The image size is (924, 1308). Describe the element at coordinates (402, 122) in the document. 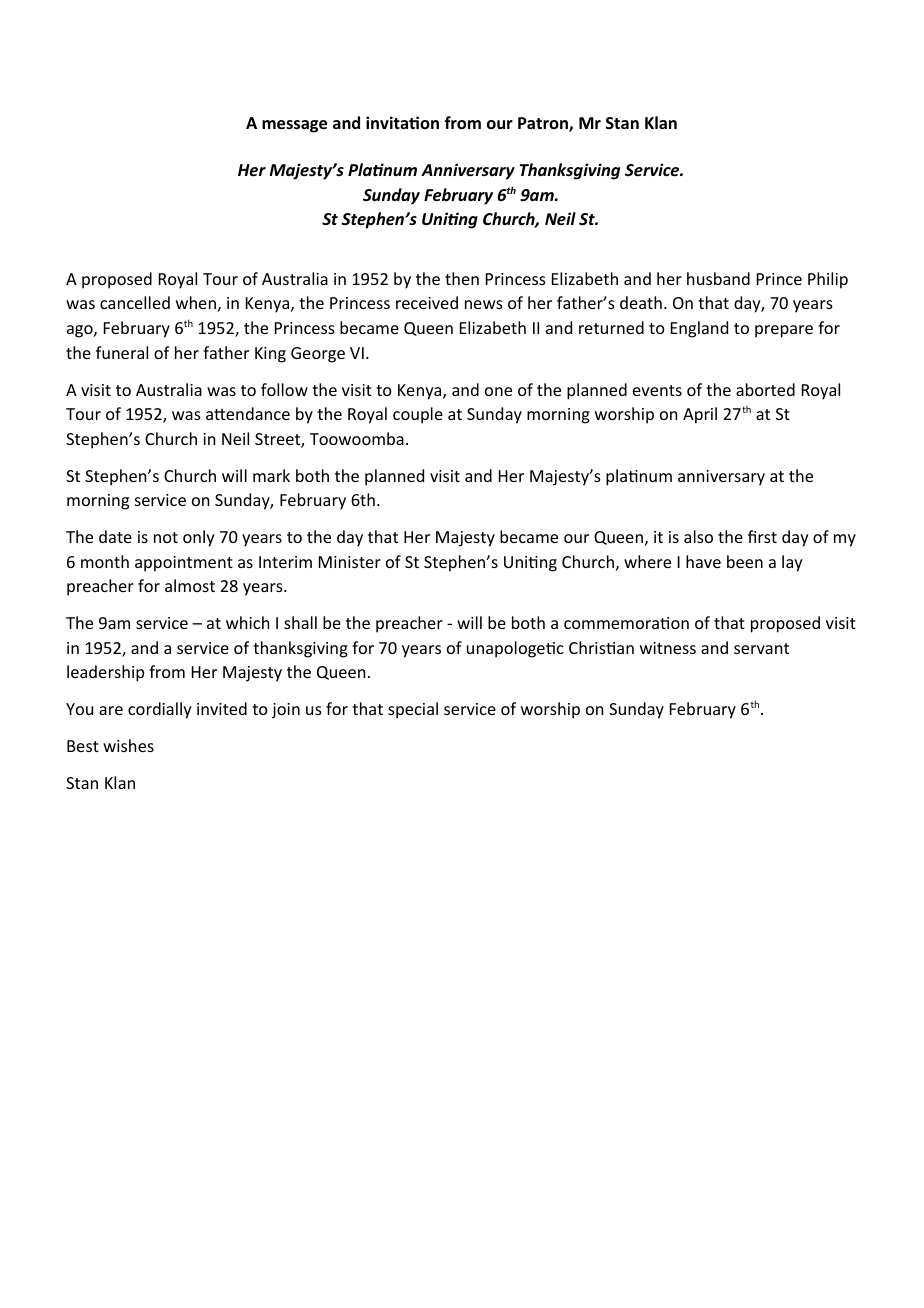

I see `invitation` at that location.
